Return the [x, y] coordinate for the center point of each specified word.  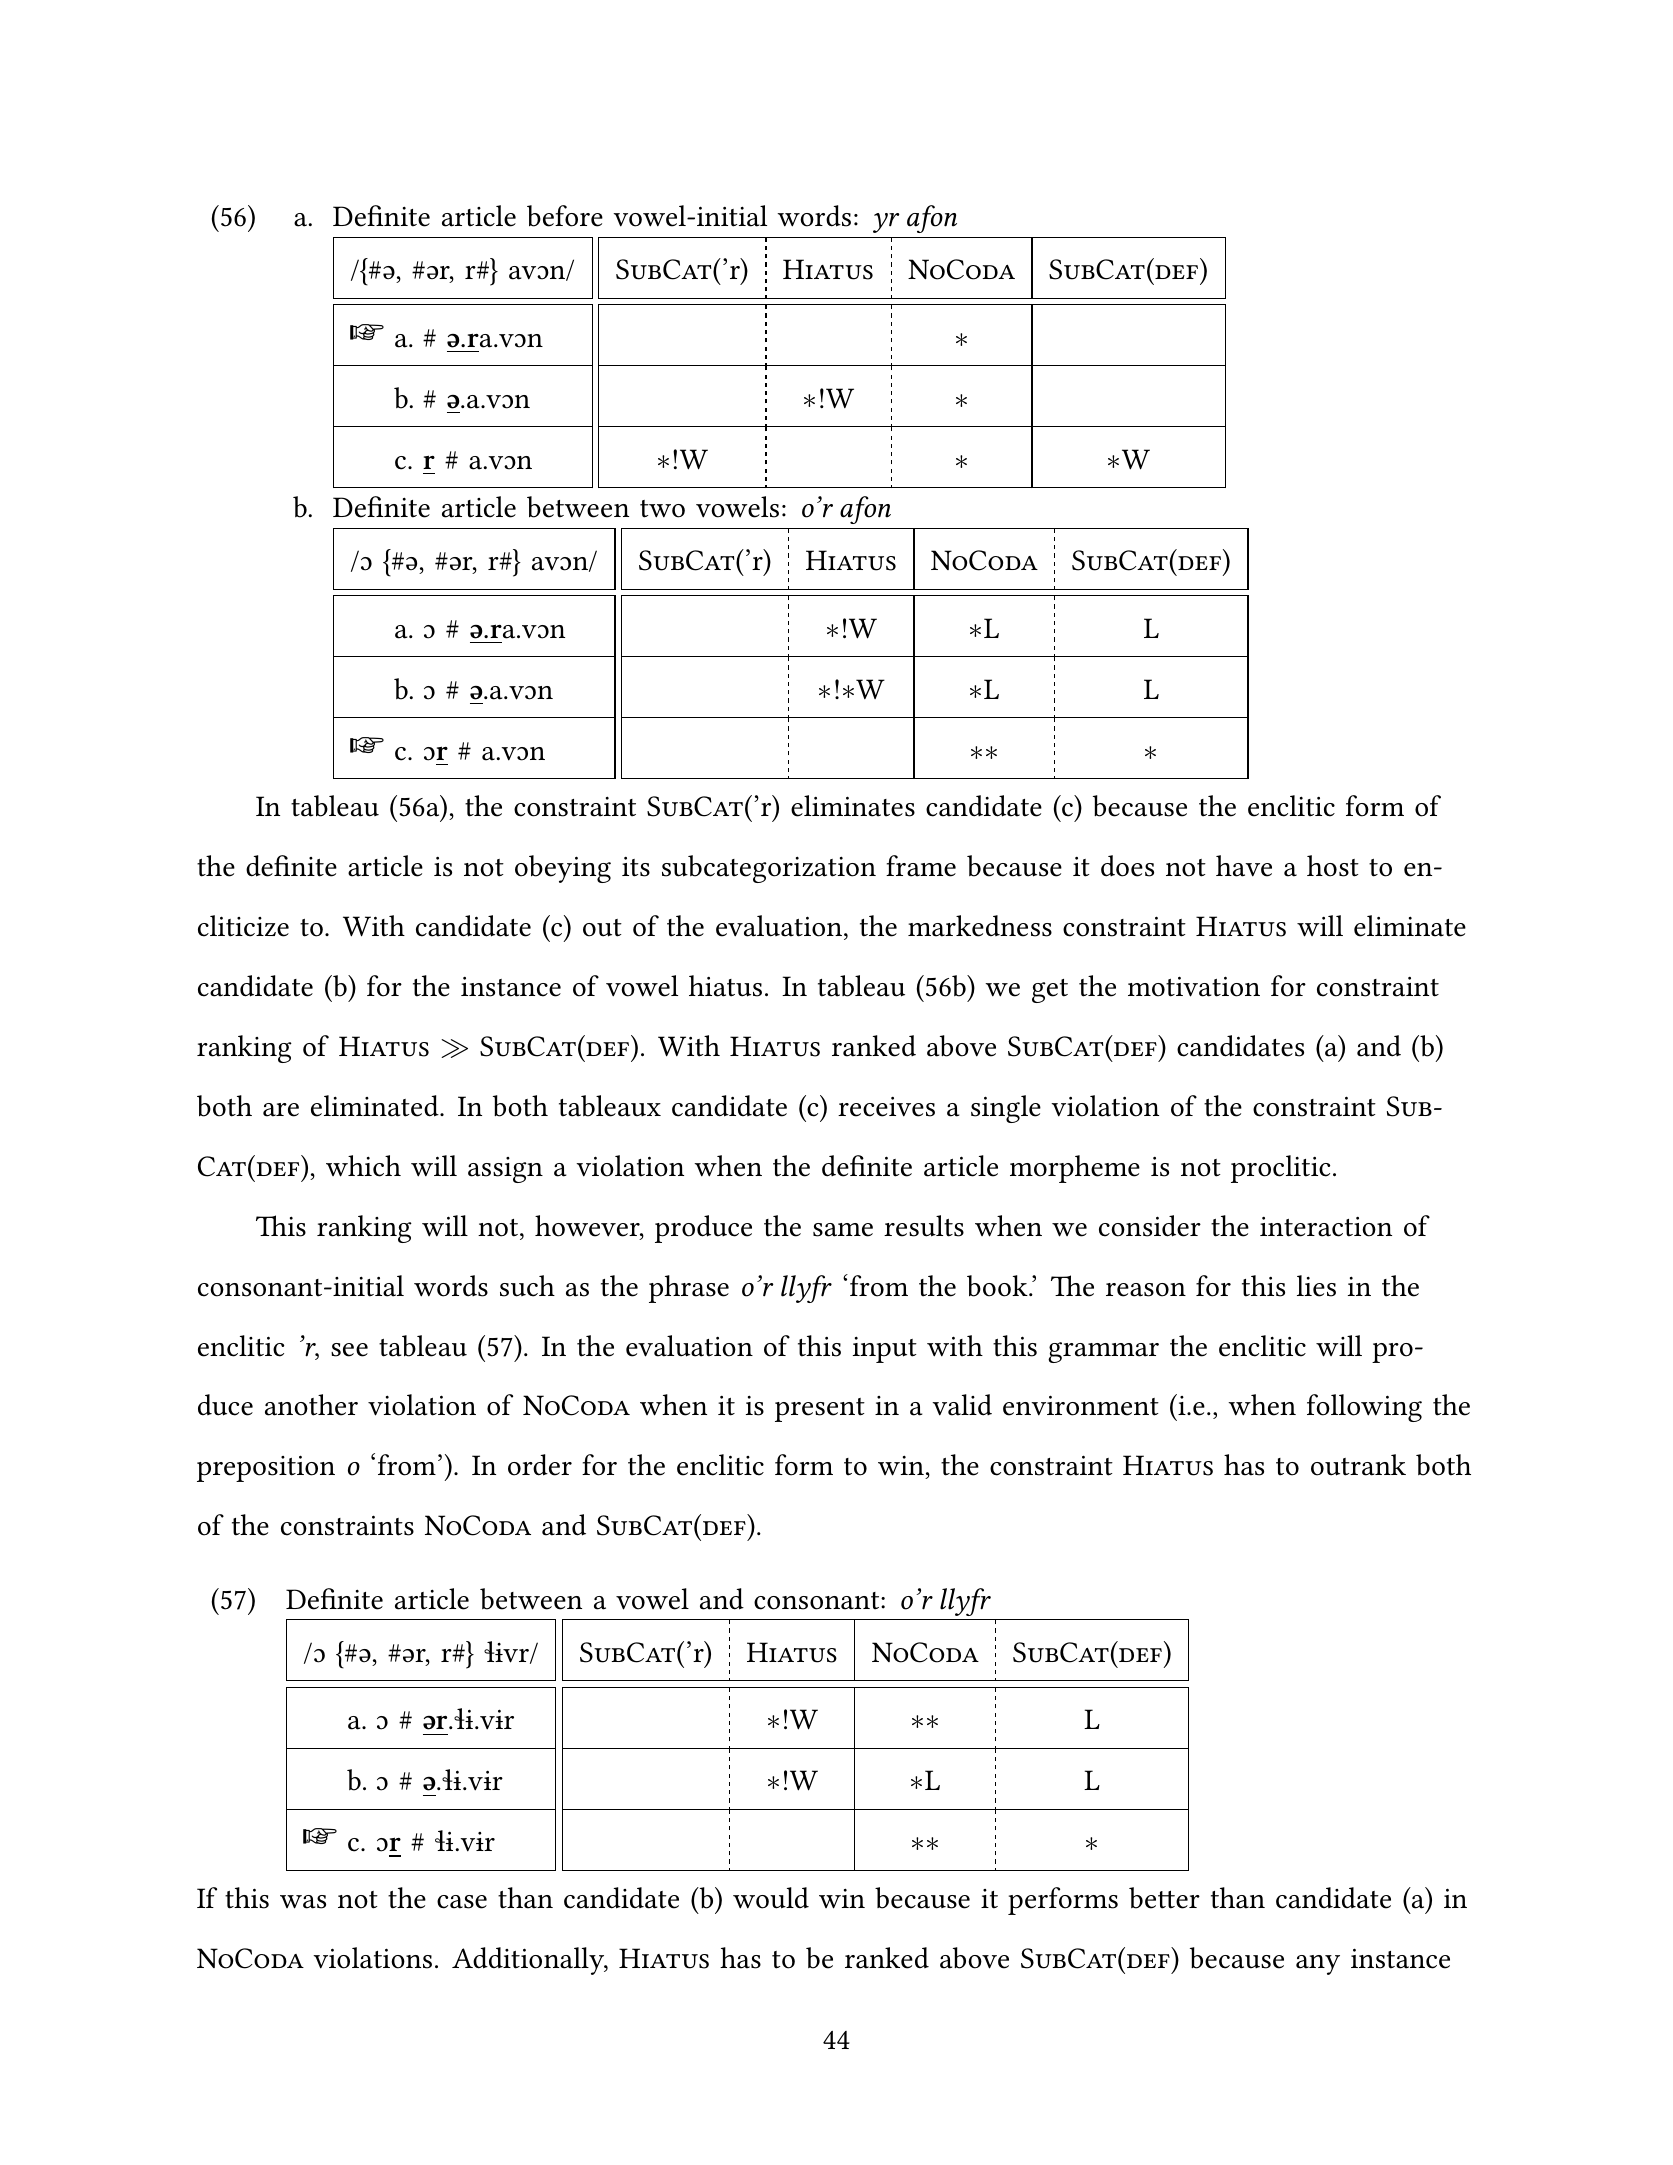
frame [921, 866]
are [281, 1110]
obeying [563, 869]
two [662, 509]
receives [886, 1107]
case [462, 1902]
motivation [1194, 986]
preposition [266, 1468]
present [820, 1410]
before [565, 216]
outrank [1358, 1465]
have [1244, 866]
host [1333, 866]
